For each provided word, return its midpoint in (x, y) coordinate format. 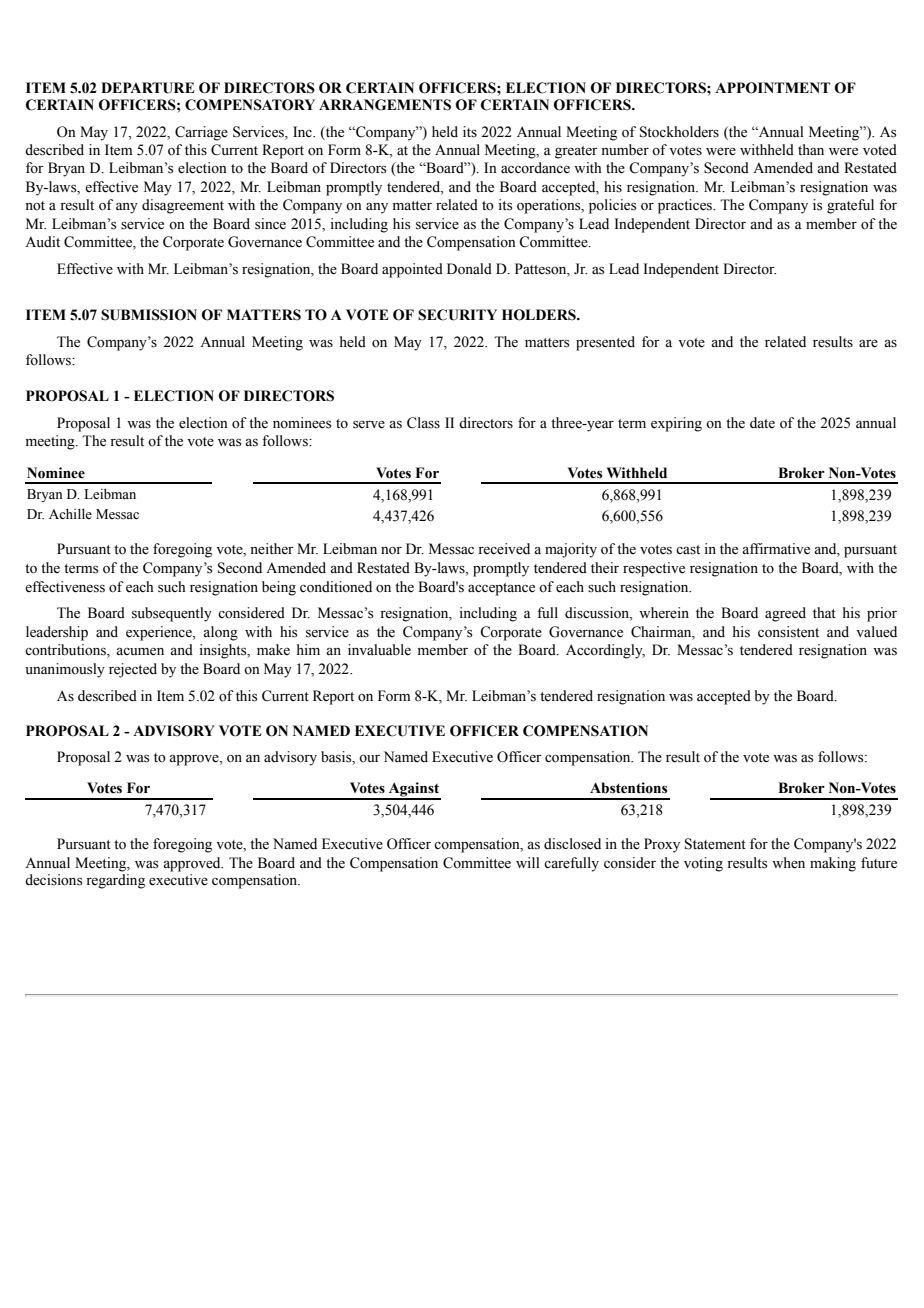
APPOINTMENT (772, 88)
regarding (115, 881)
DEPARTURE (148, 88)
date (762, 423)
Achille (70, 513)
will (528, 862)
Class (423, 423)
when (788, 863)
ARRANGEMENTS (385, 105)
